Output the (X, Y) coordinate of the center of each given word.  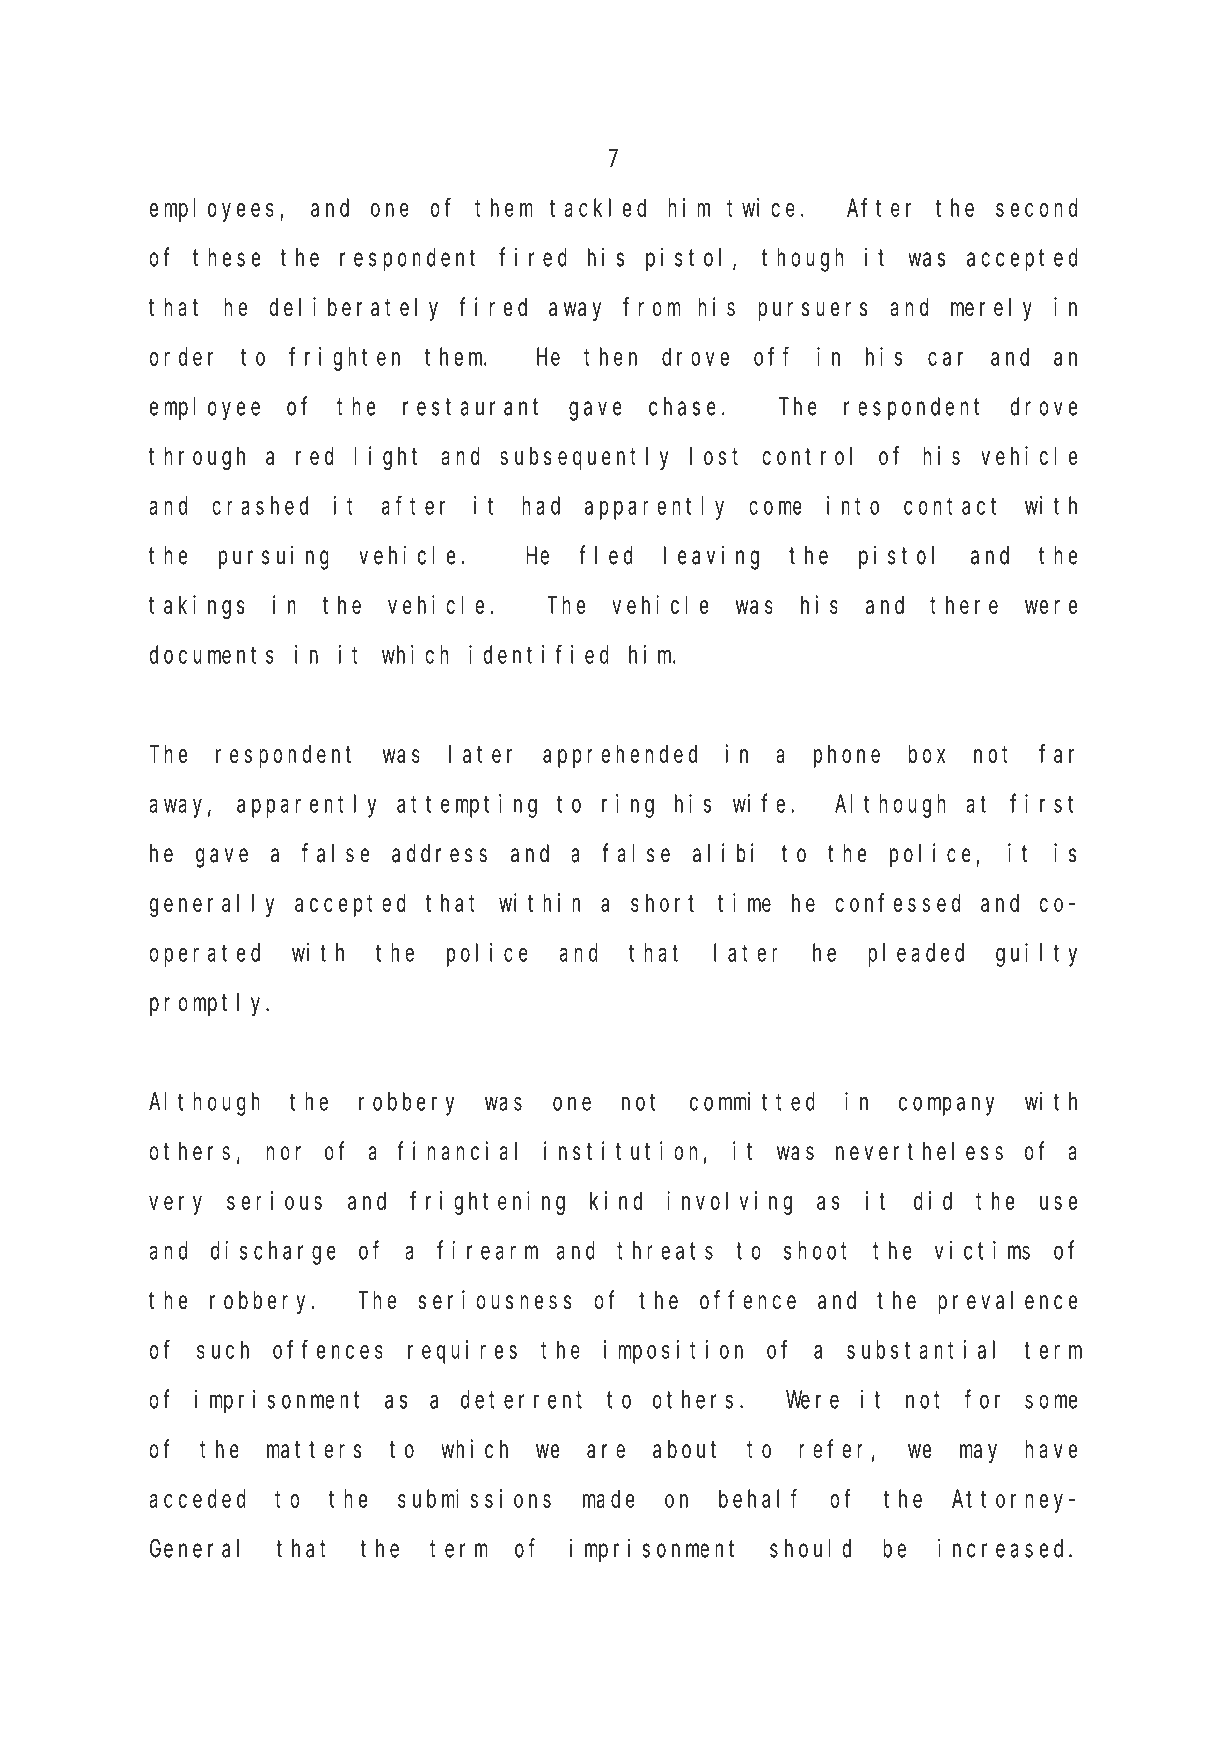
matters (314, 1450)
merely (991, 309)
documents (212, 654)
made (609, 1499)
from (651, 307)
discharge (273, 1253)
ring (628, 806)
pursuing (274, 557)
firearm (487, 1250)
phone (847, 756)
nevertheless (919, 1151)
